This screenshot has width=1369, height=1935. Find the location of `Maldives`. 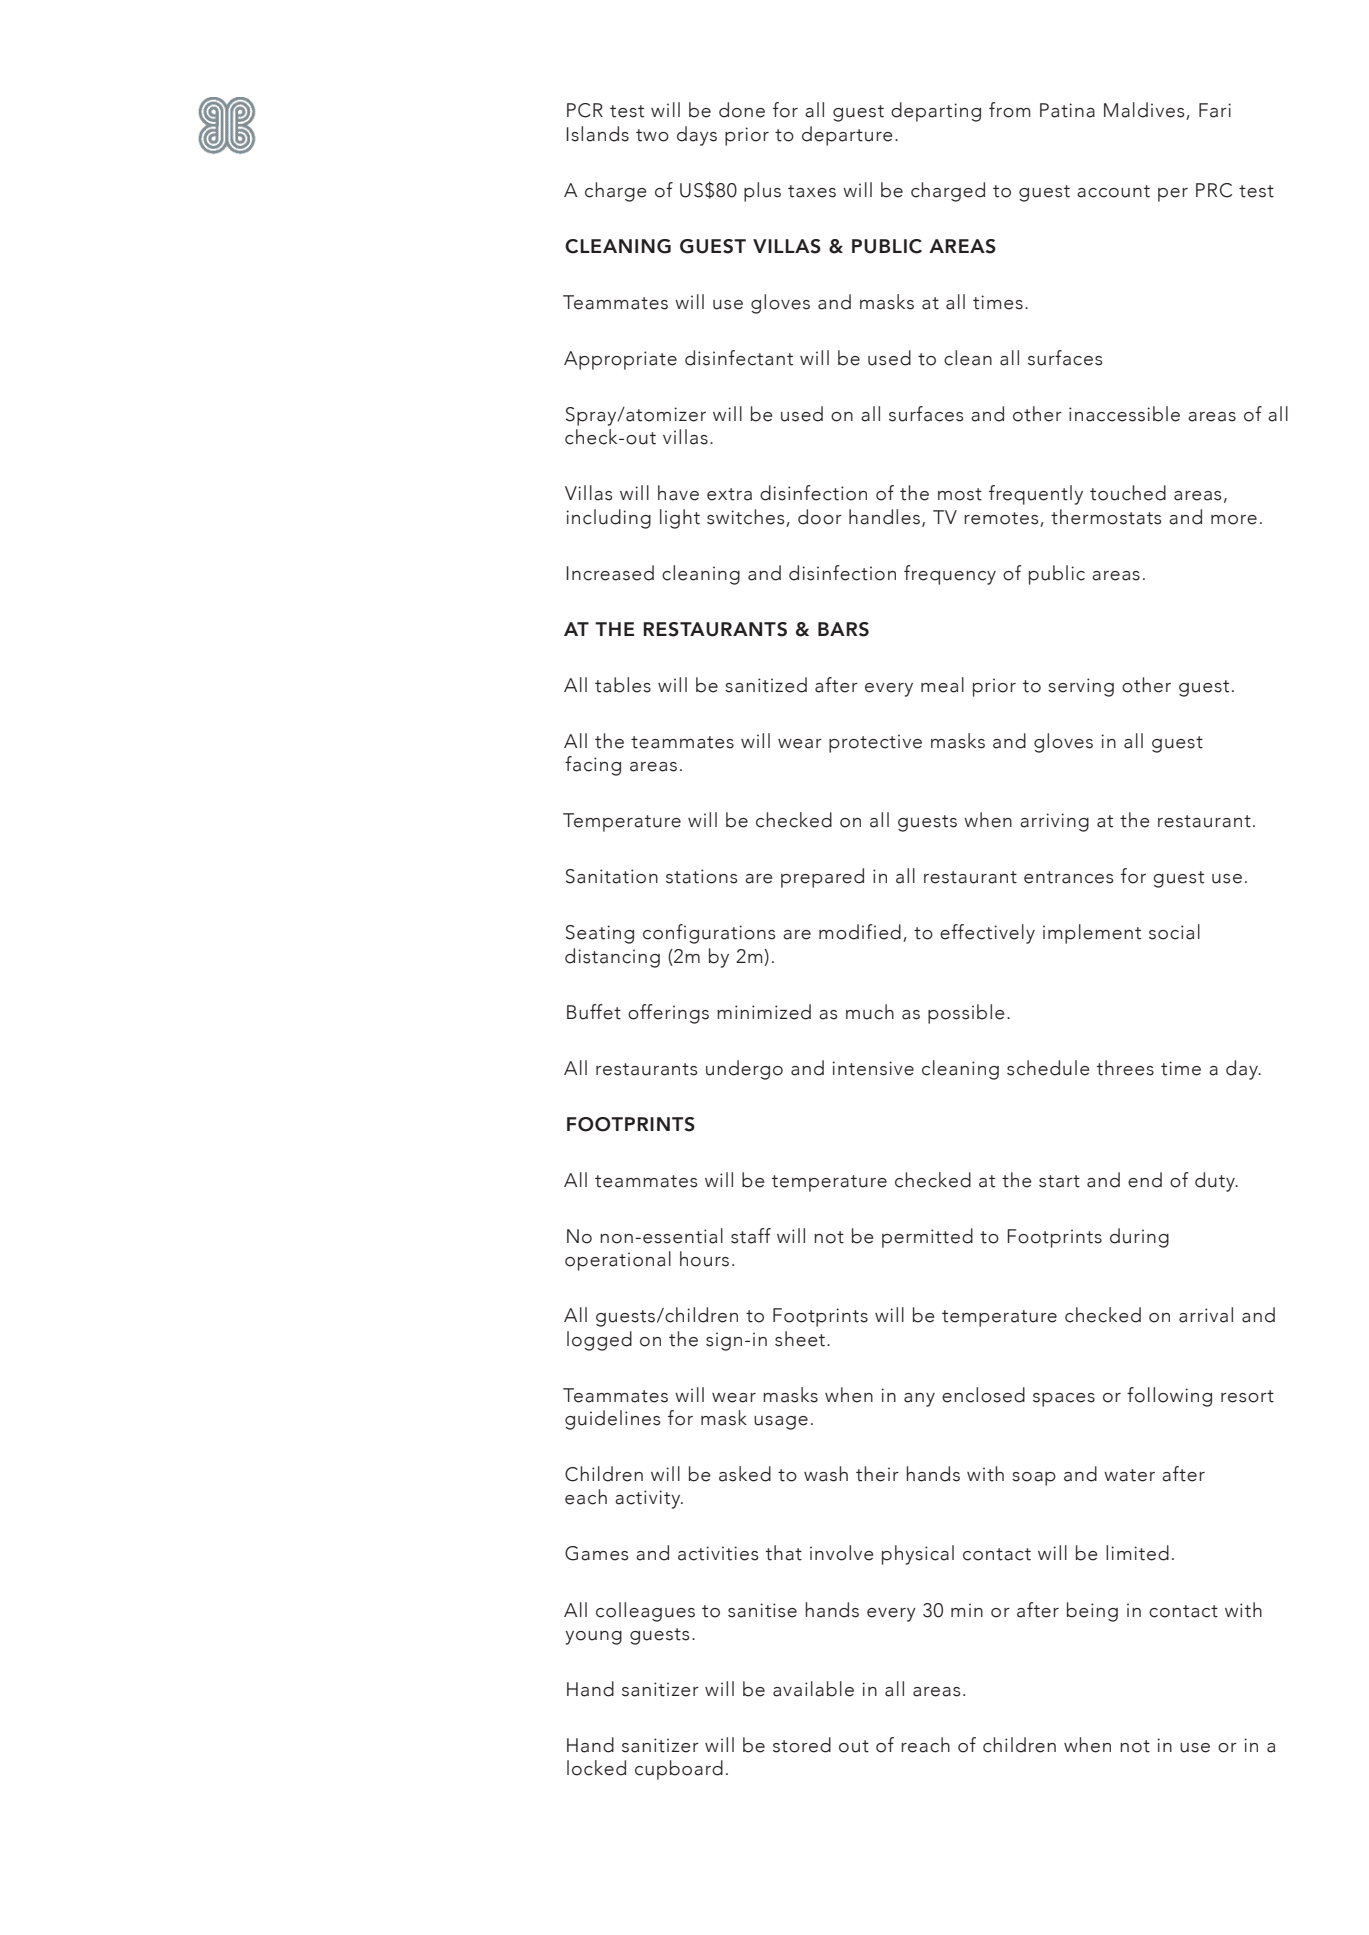

Maldives is located at coordinates (1145, 111).
